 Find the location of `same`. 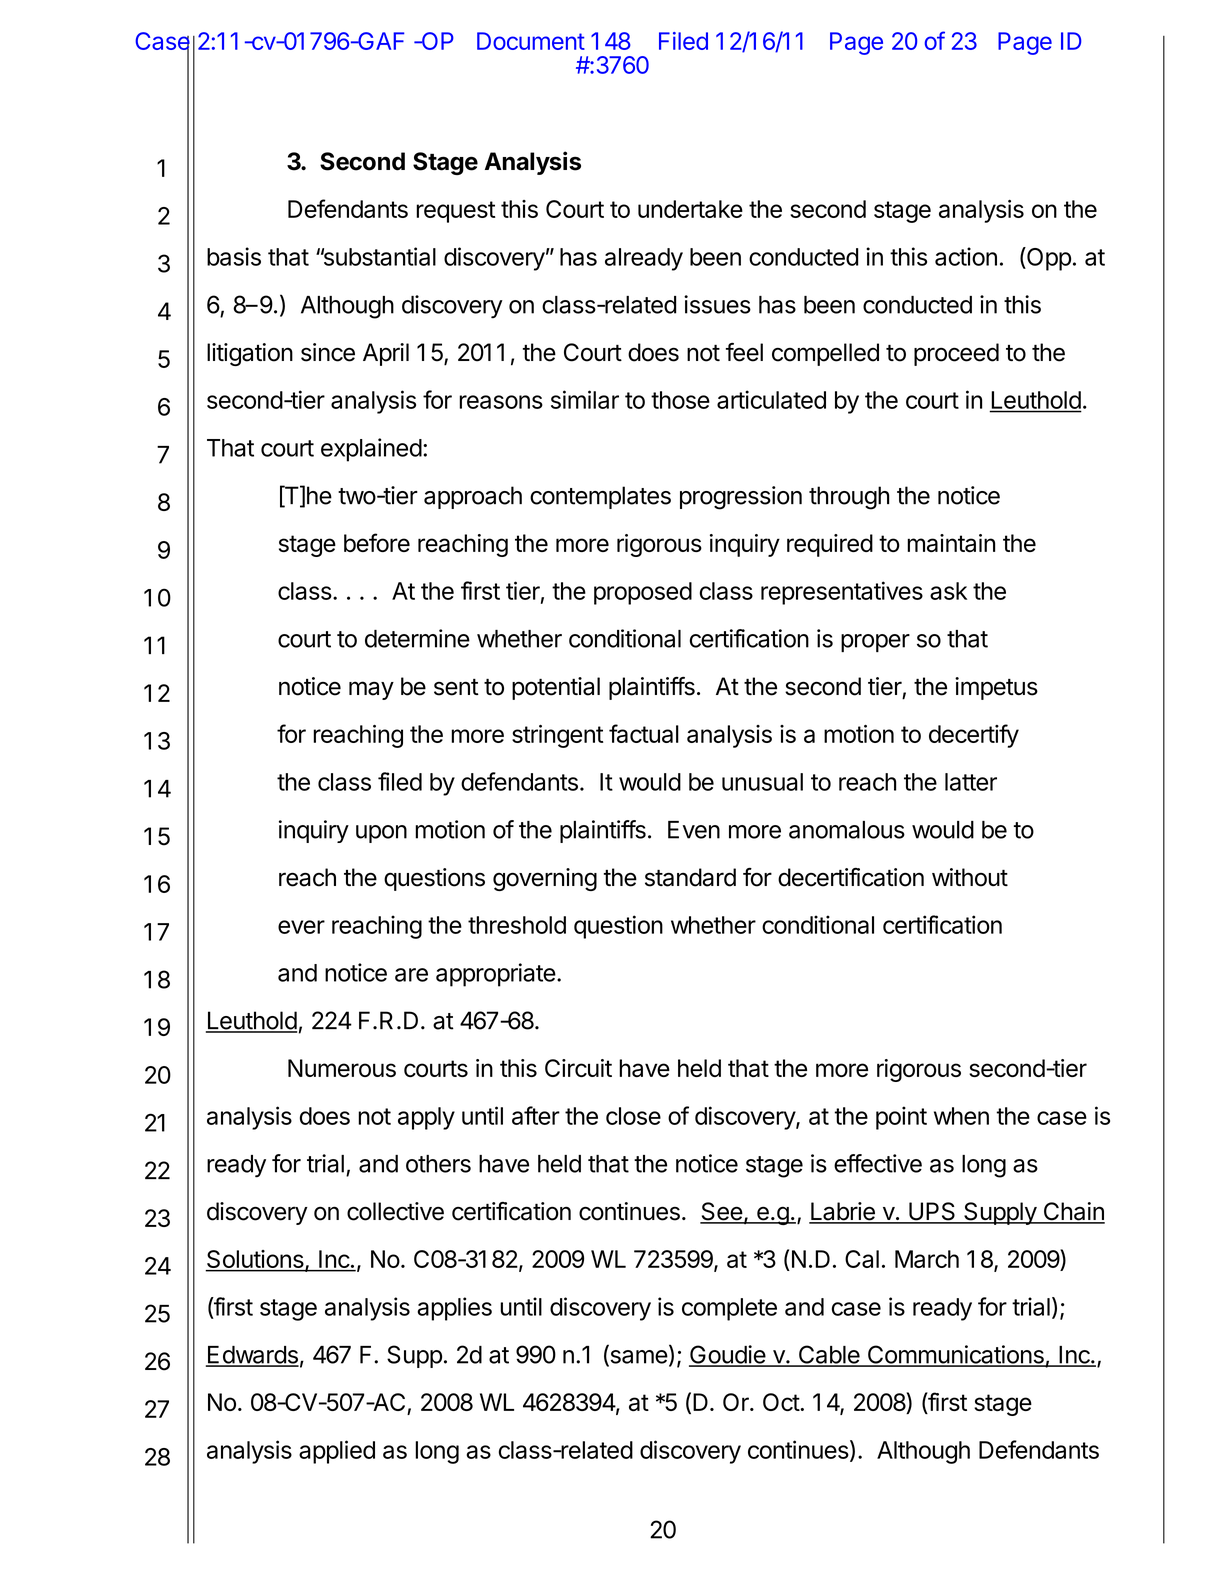

same is located at coordinates (638, 1358).
